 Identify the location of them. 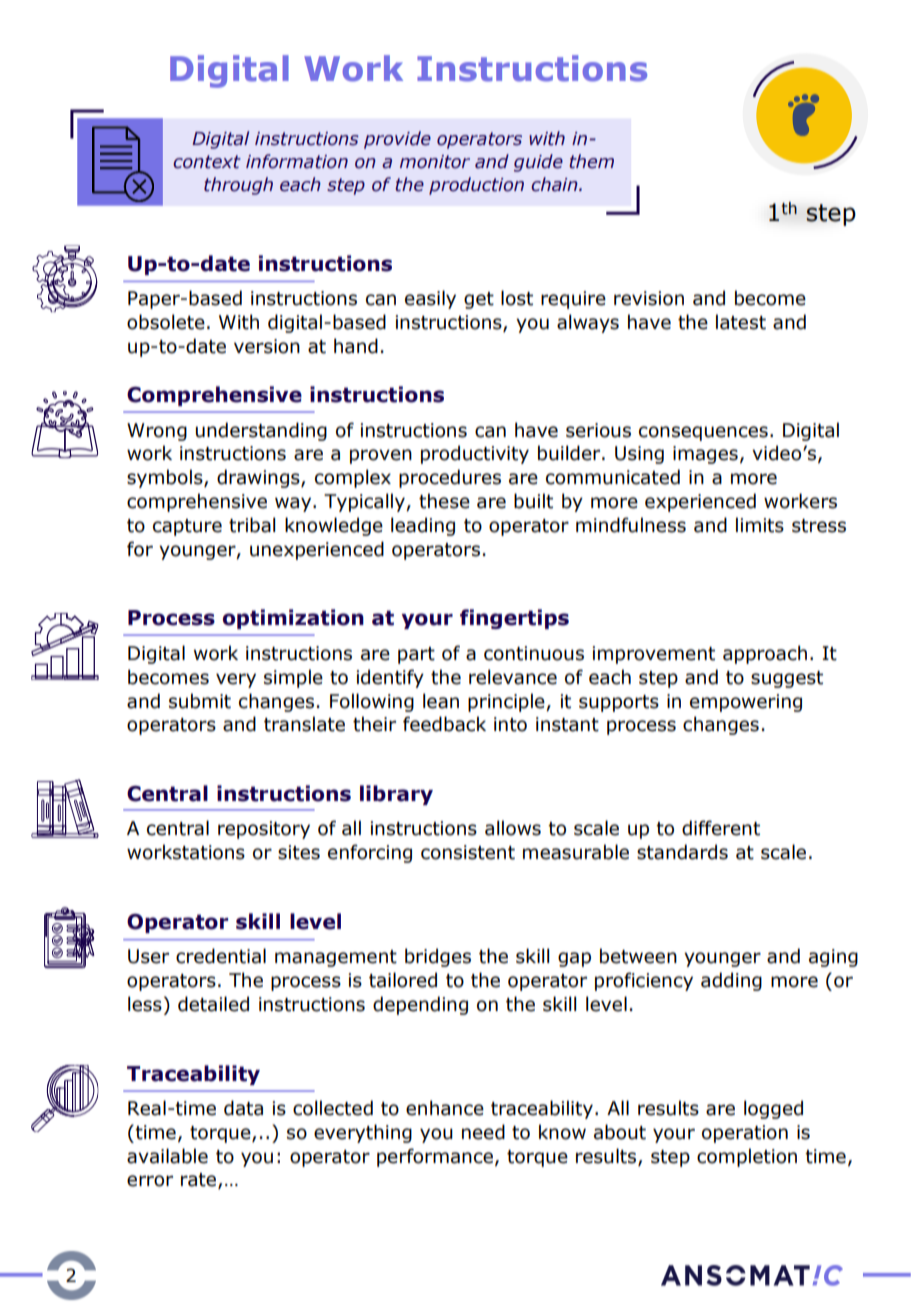
(591, 161).
